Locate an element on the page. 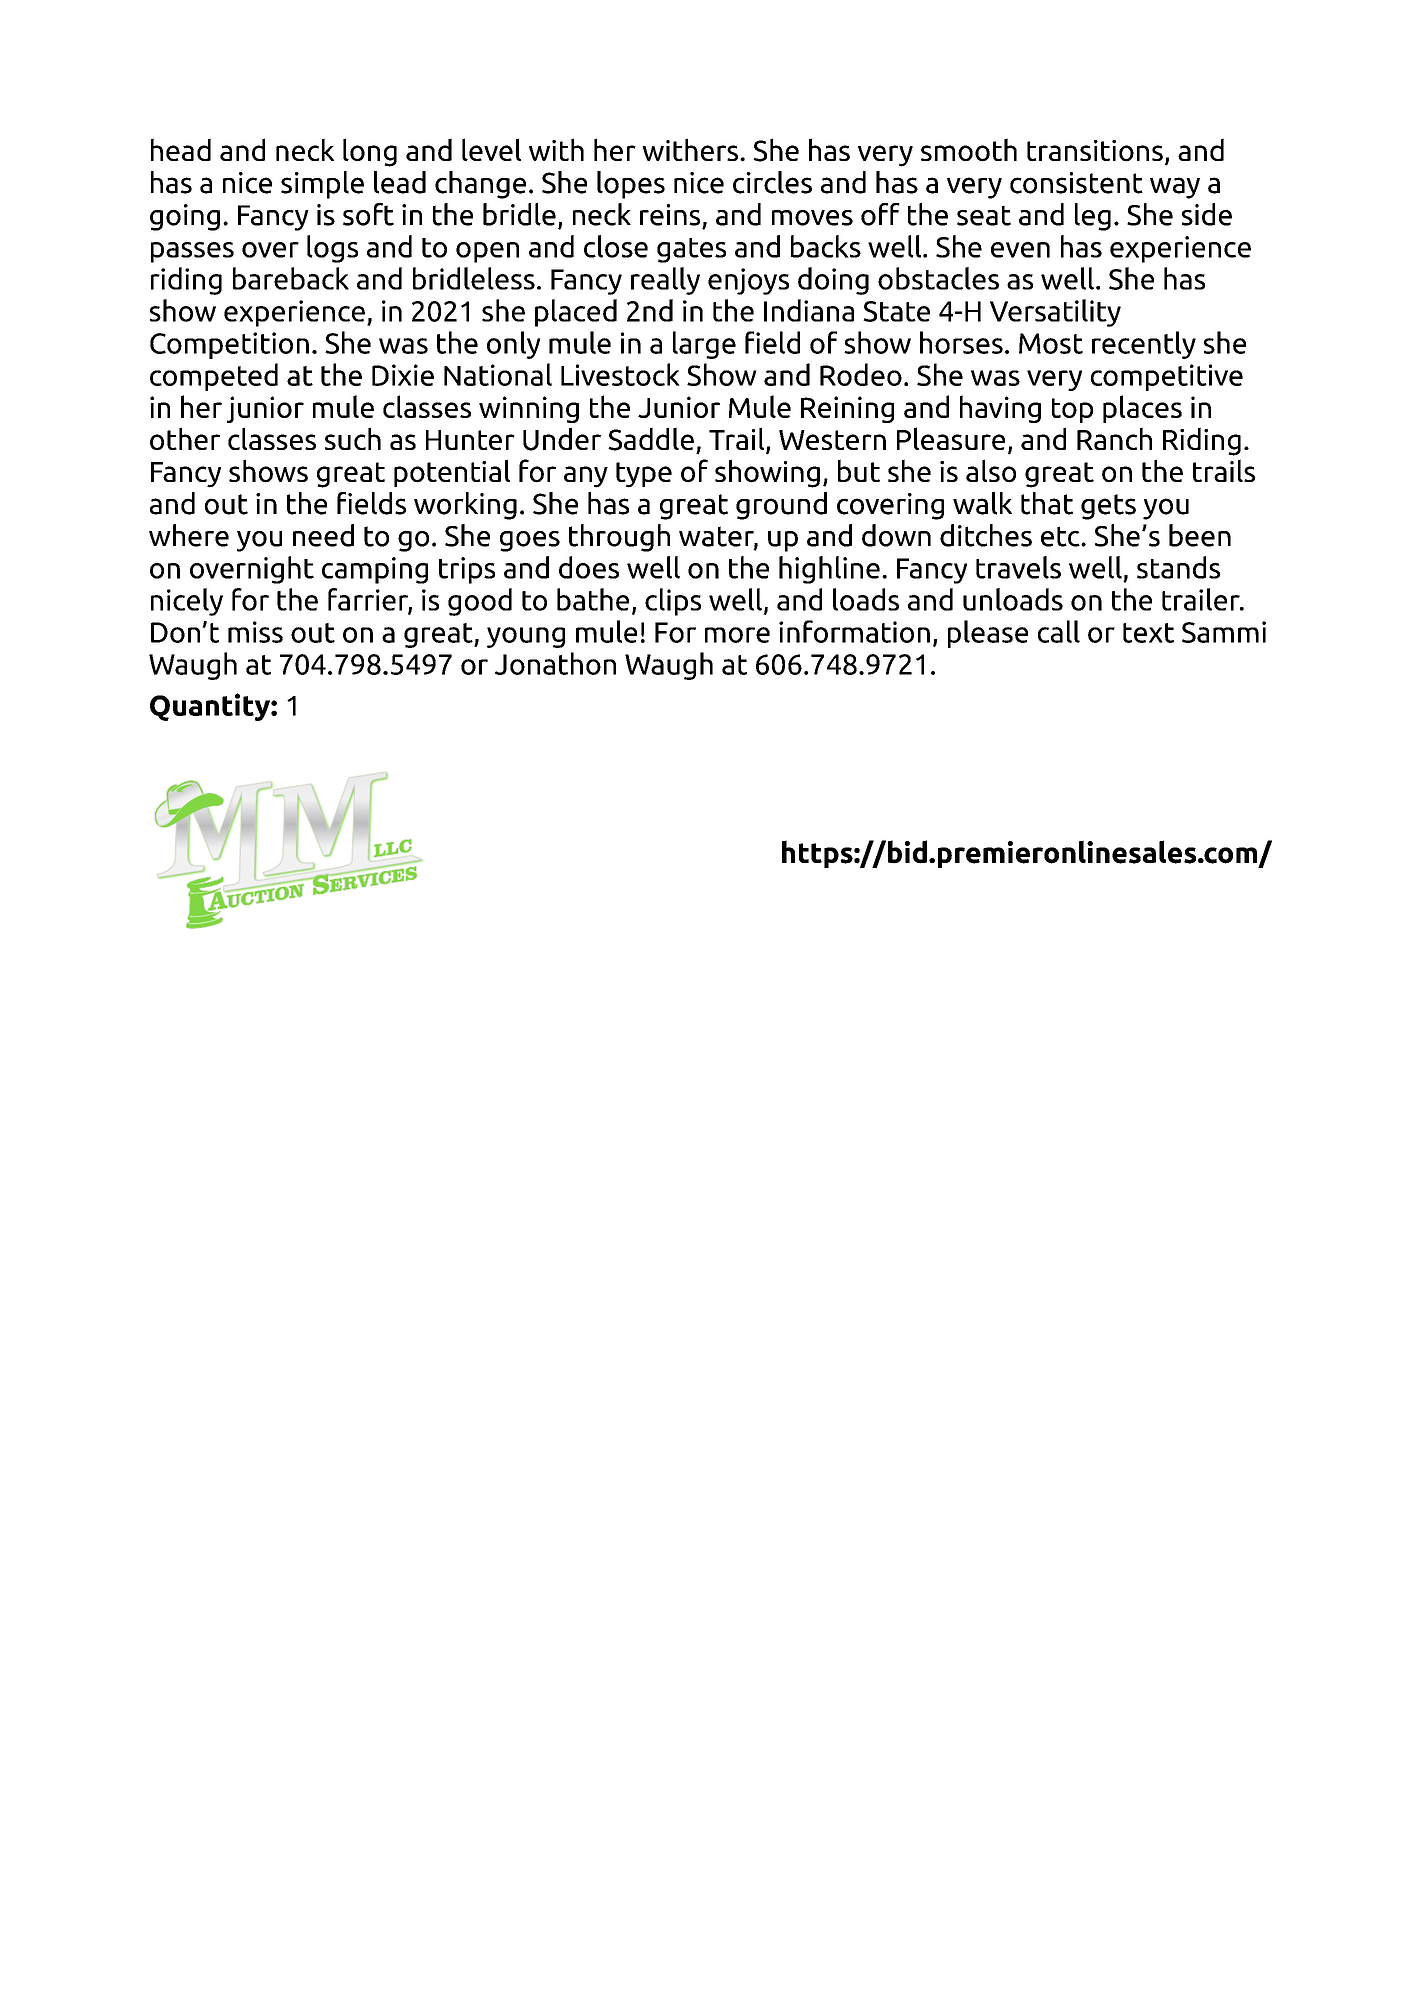 The image size is (1421, 2009). miss is located at coordinates (255, 632).
